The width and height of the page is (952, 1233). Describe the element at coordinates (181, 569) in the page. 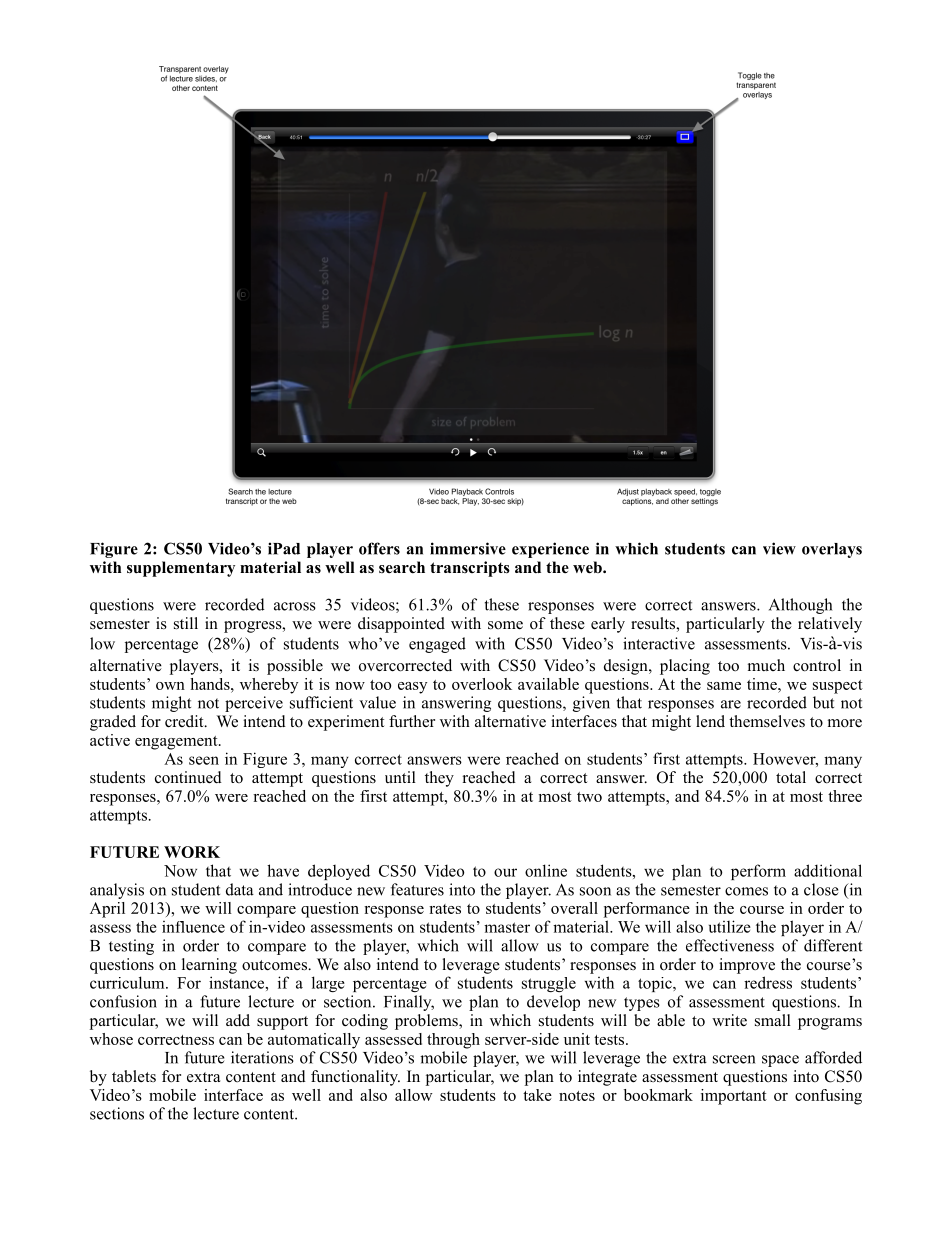

I see `supplementary` at that location.
